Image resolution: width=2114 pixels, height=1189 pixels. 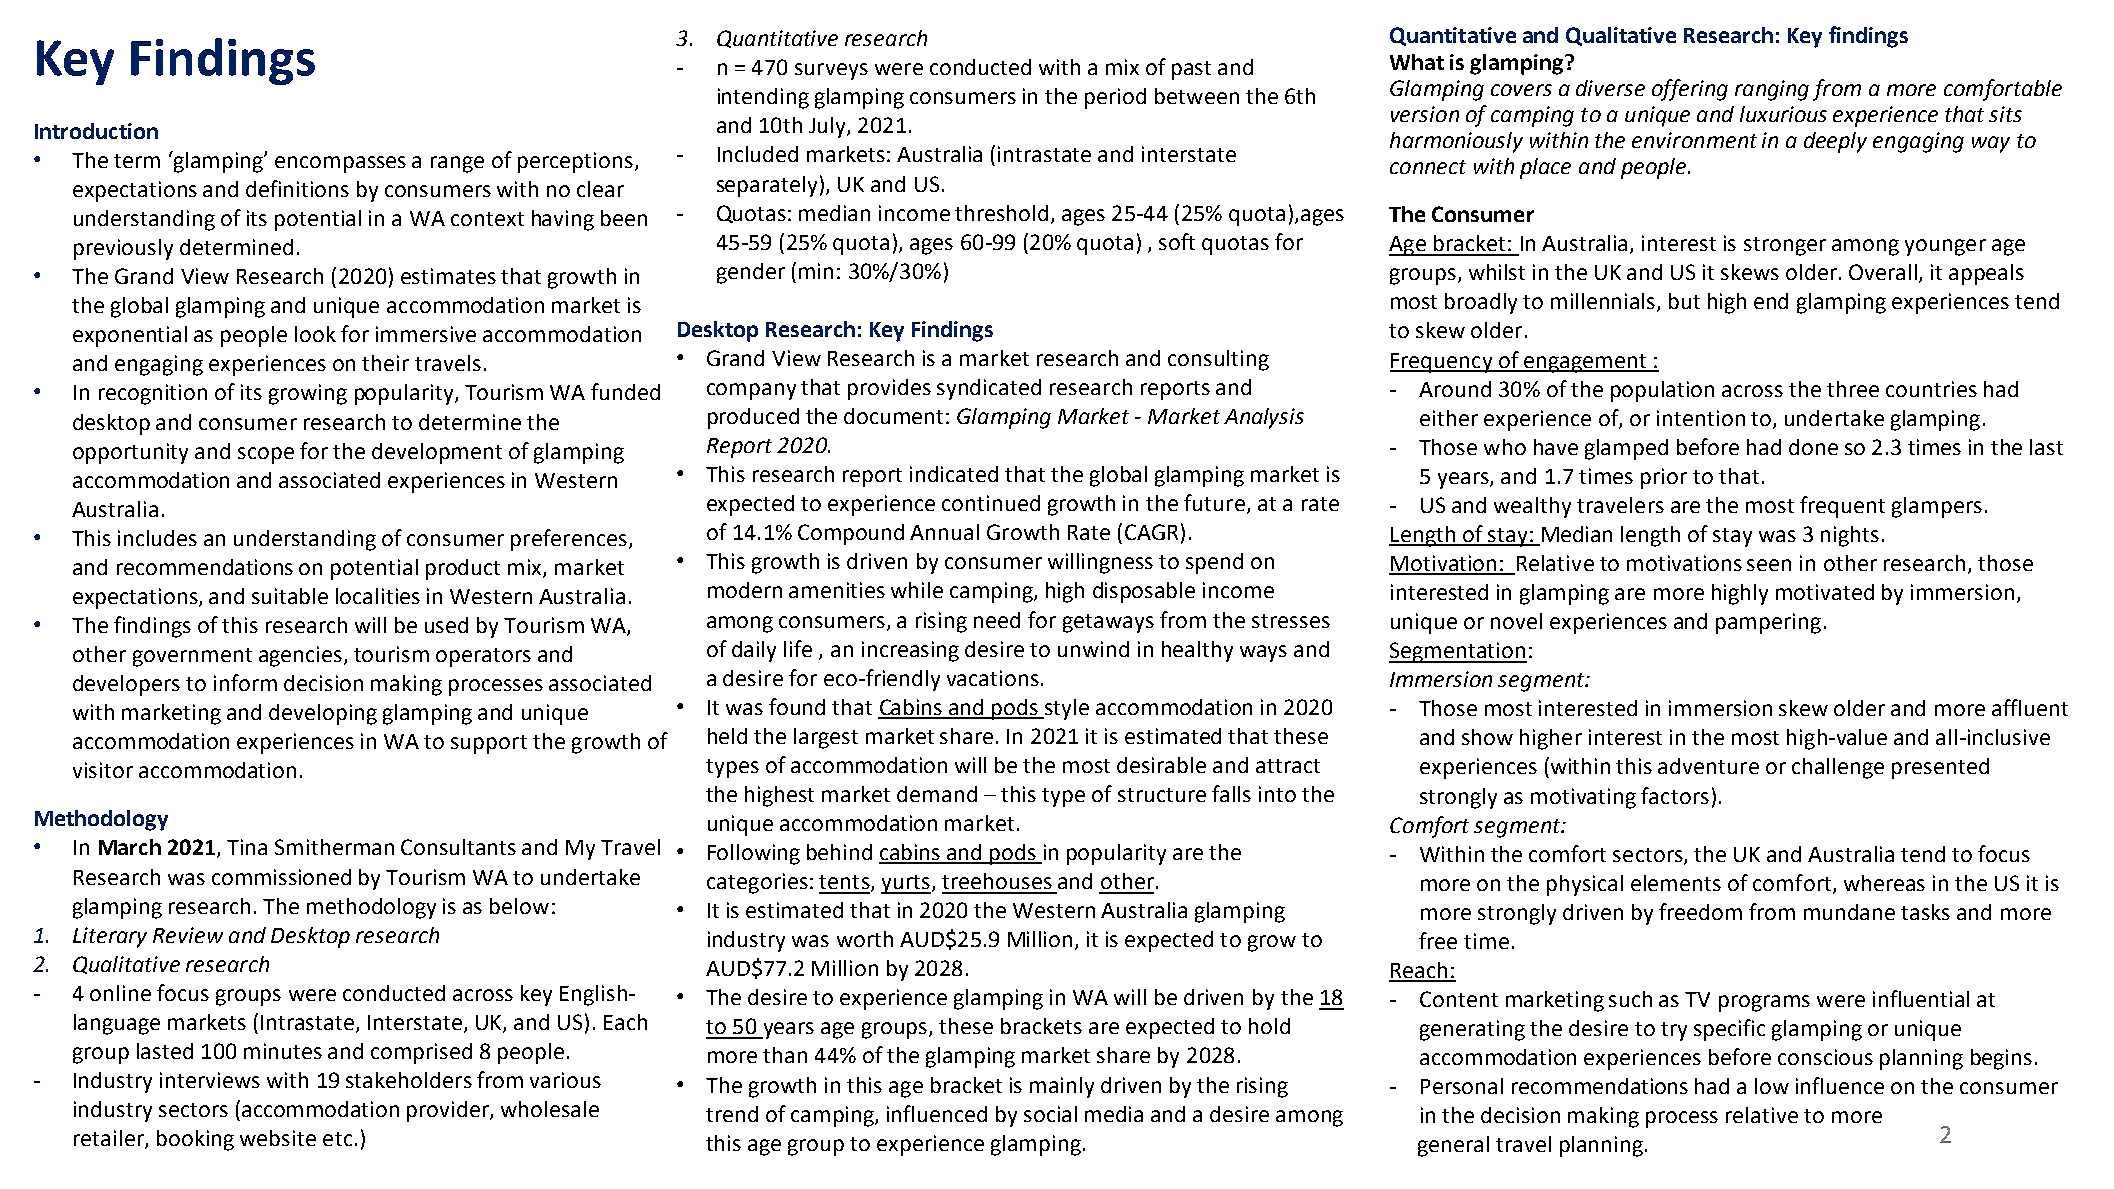 I want to click on etc, so click(x=337, y=1139).
